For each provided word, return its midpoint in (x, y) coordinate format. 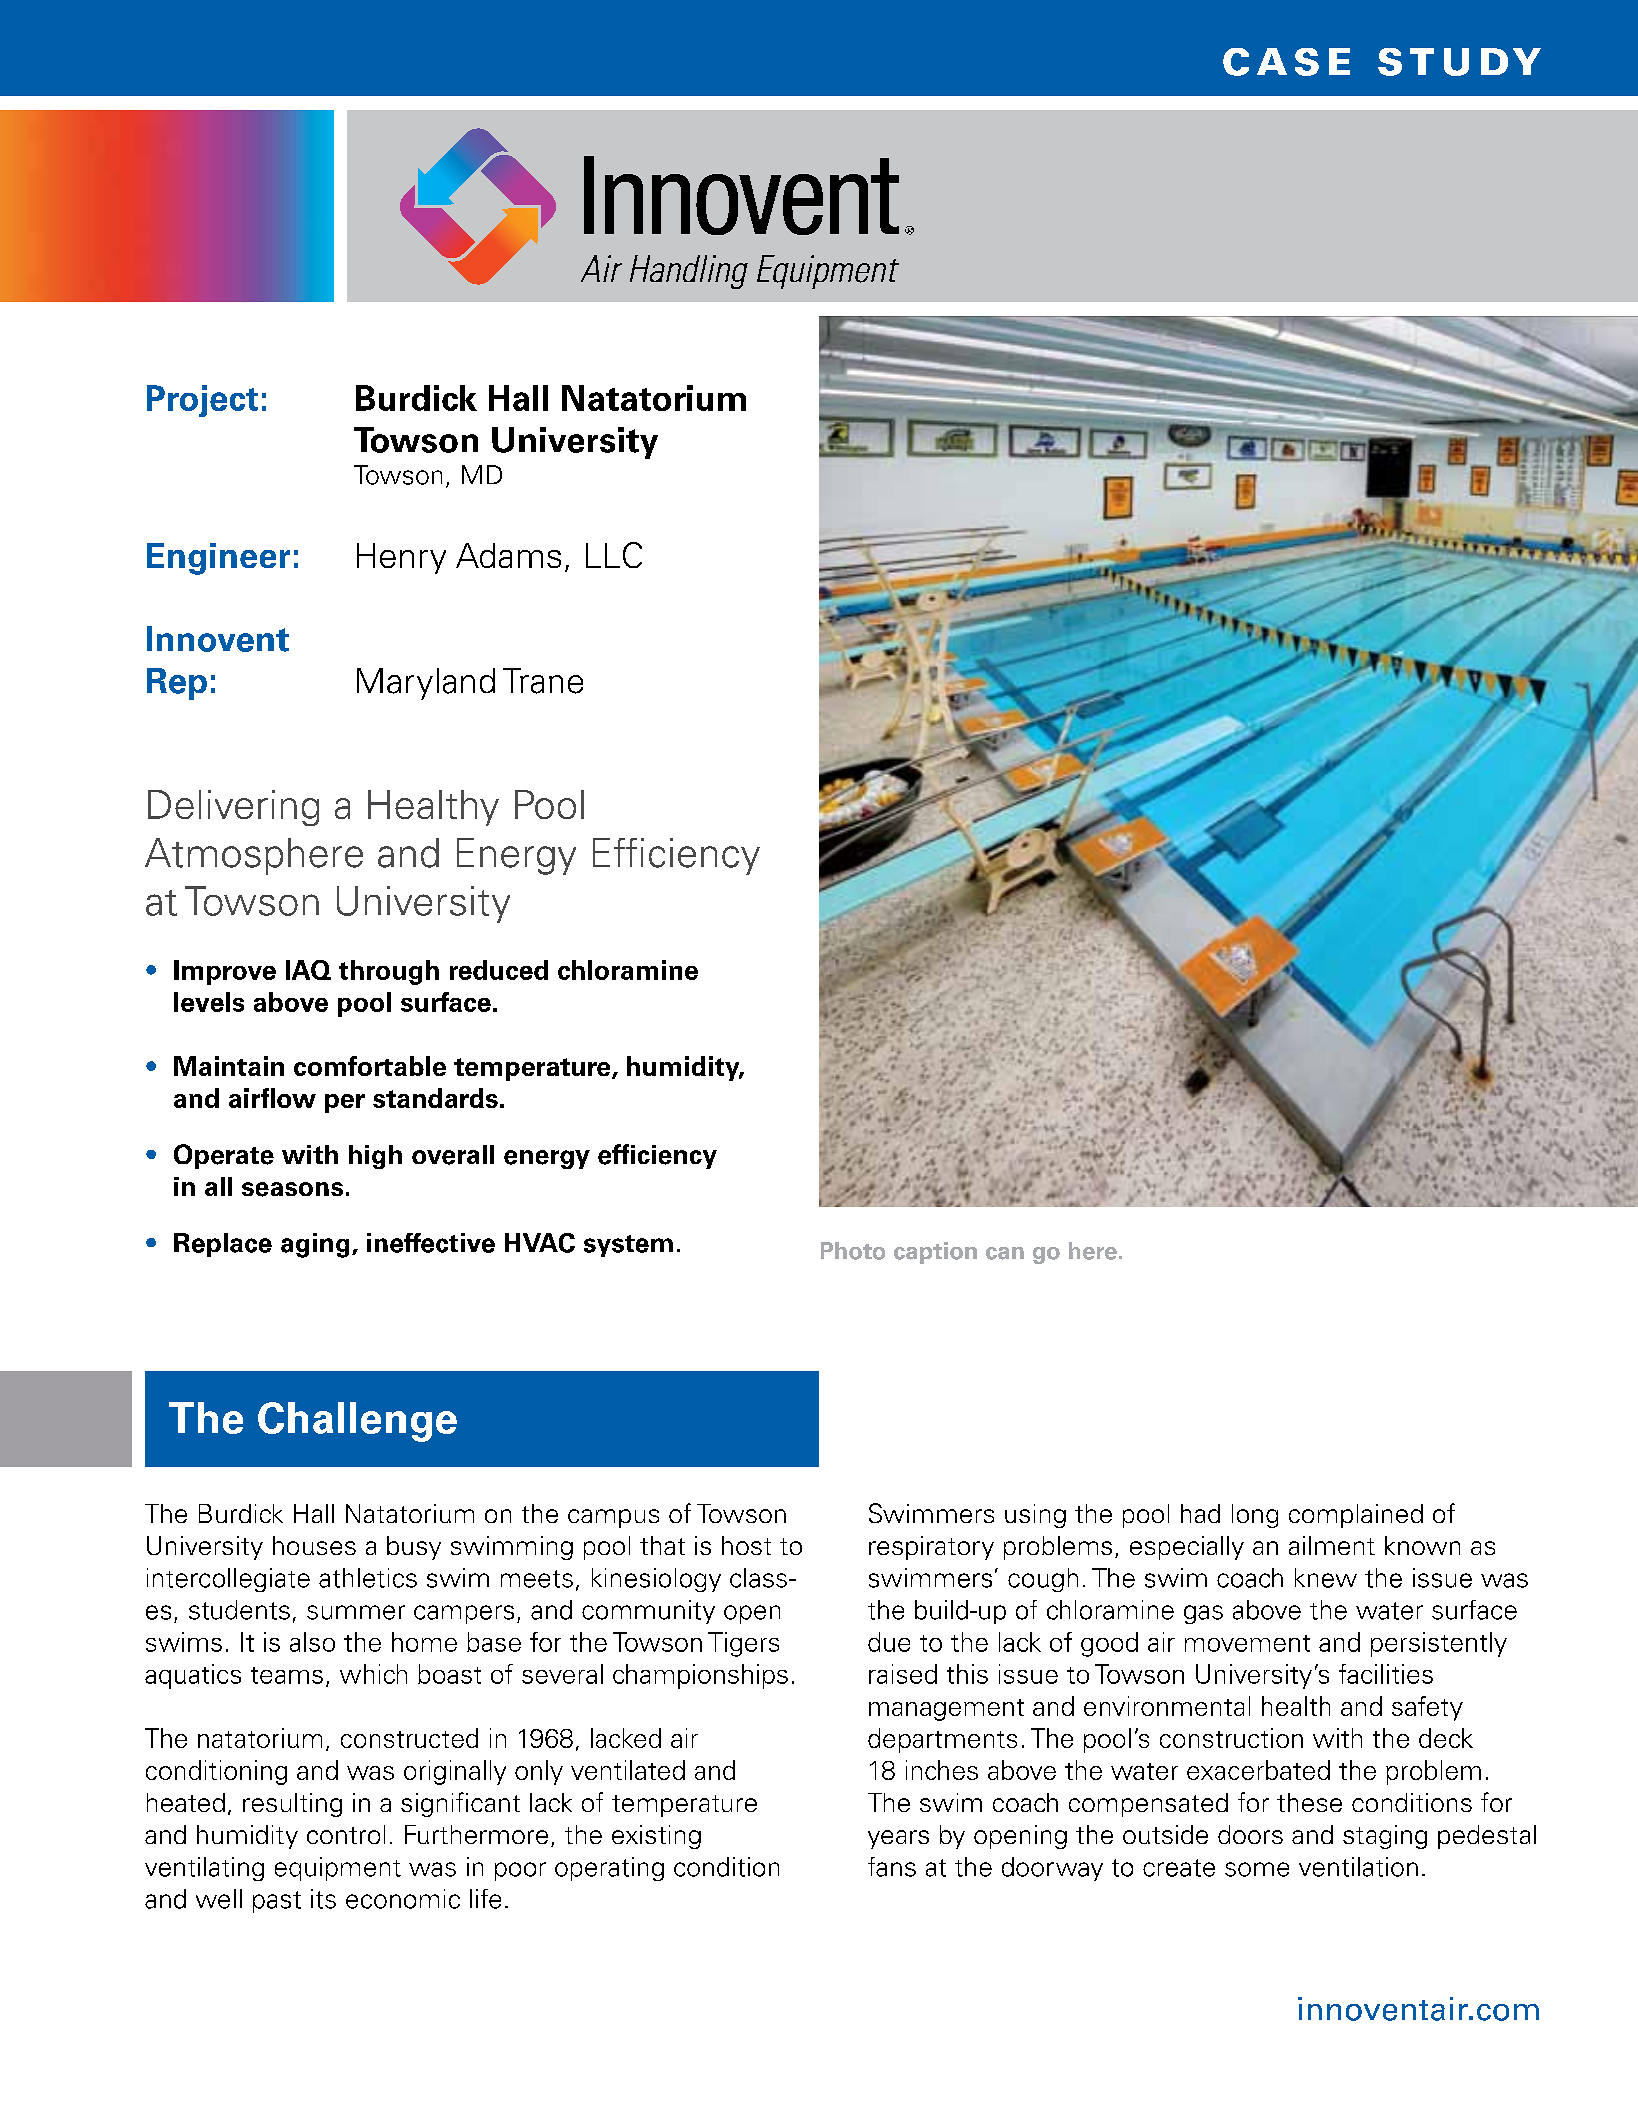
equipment (338, 1869)
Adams (508, 555)
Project (202, 401)
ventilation (1358, 1867)
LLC (614, 555)
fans (892, 1867)
